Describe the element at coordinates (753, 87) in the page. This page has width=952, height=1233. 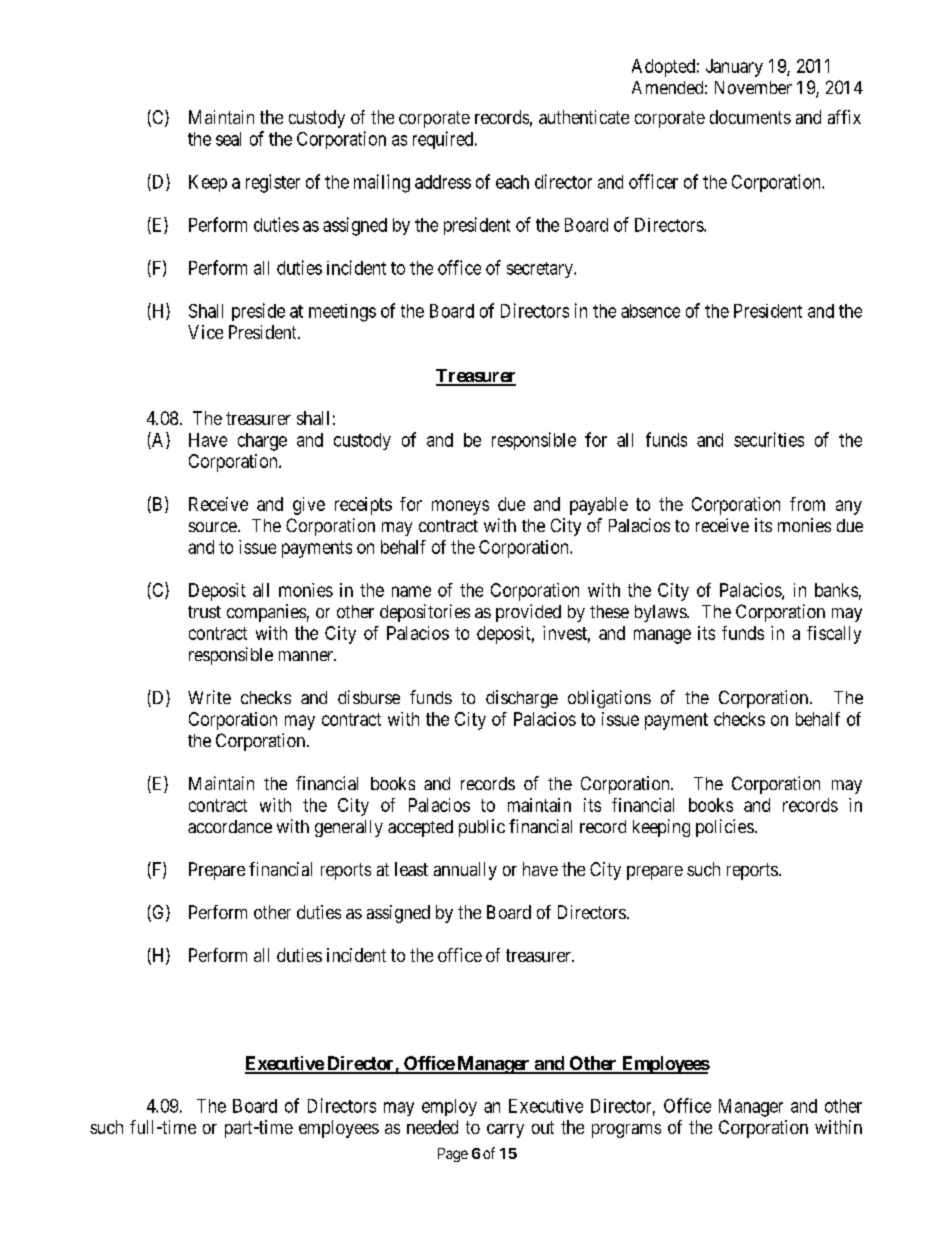
I see `November` at that location.
